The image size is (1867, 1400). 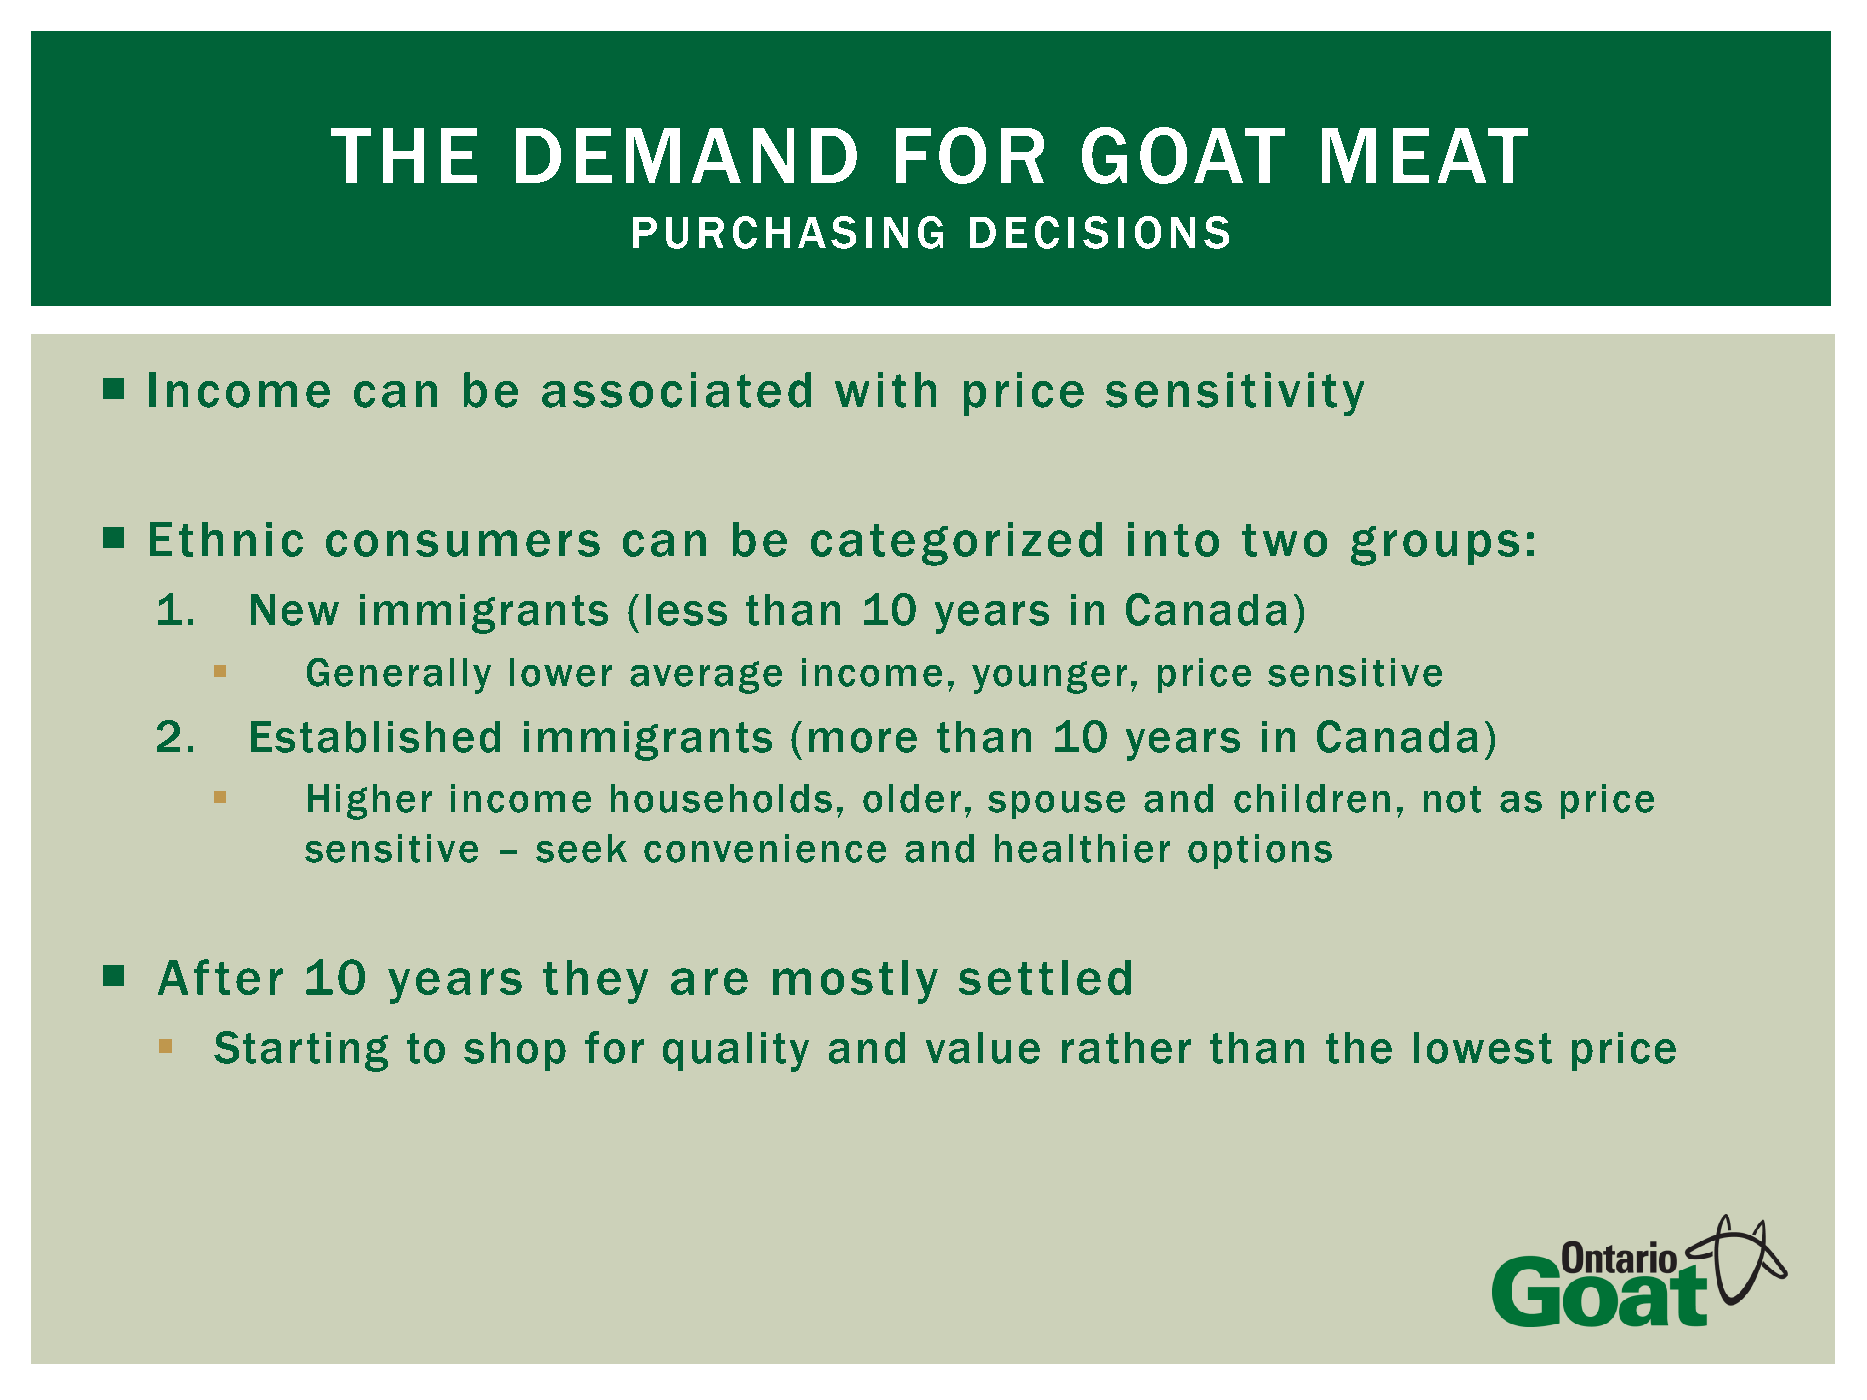 What do you see at coordinates (295, 610) in the screenshot?
I see `New` at bounding box center [295, 610].
